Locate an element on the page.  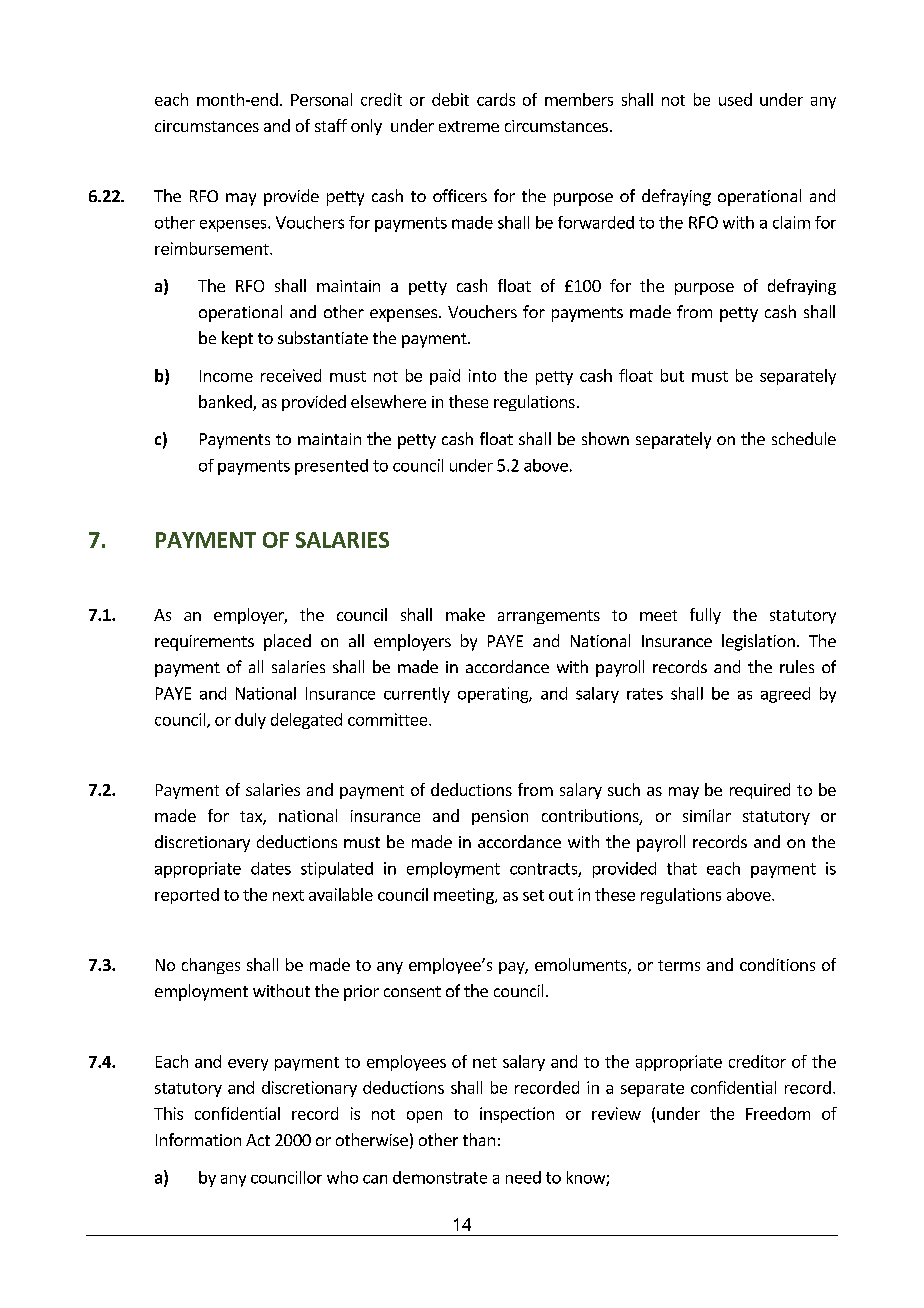
Information is located at coordinates (198, 1139).
